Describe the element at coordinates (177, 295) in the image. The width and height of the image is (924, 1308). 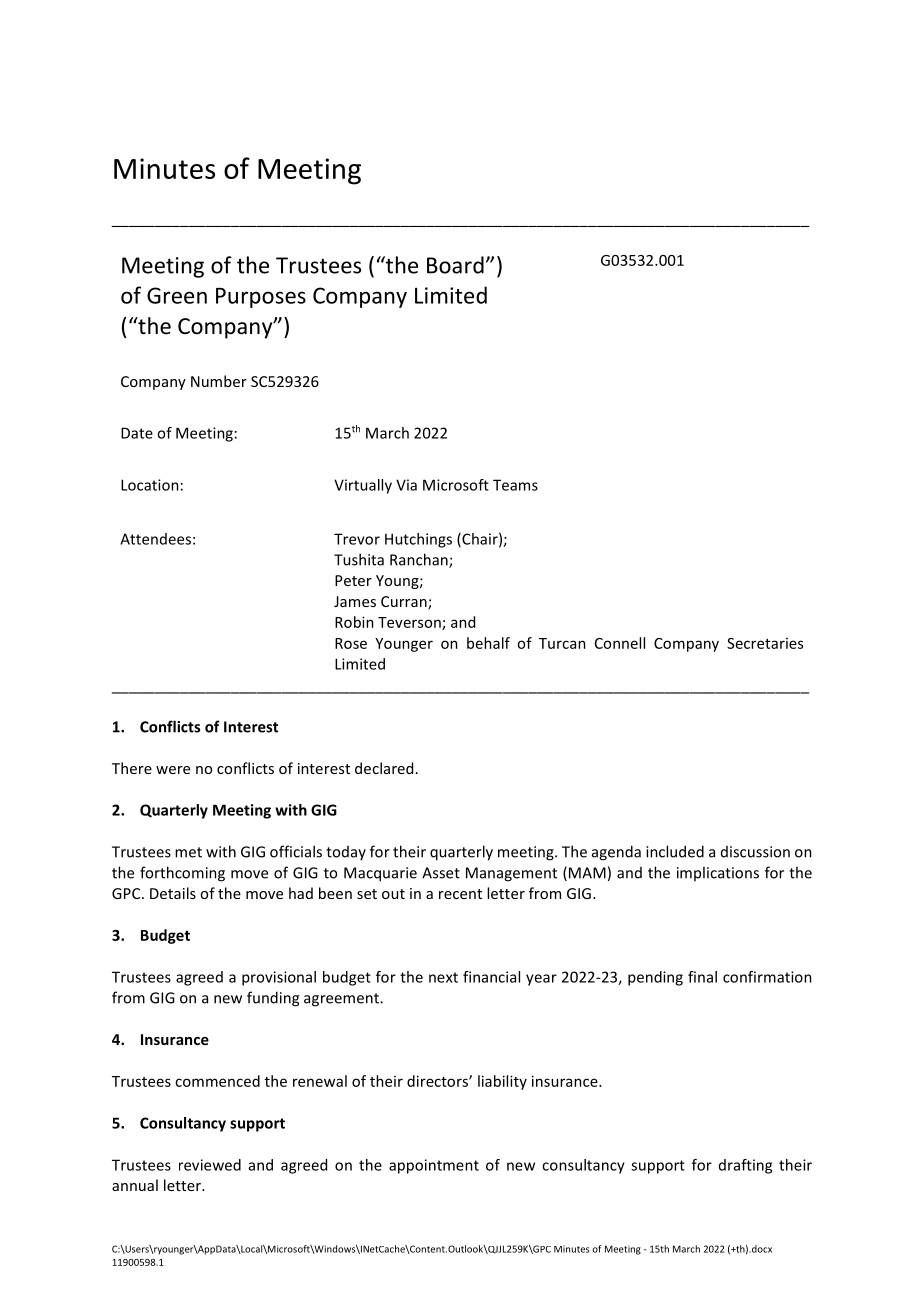
I see `Green` at that location.
